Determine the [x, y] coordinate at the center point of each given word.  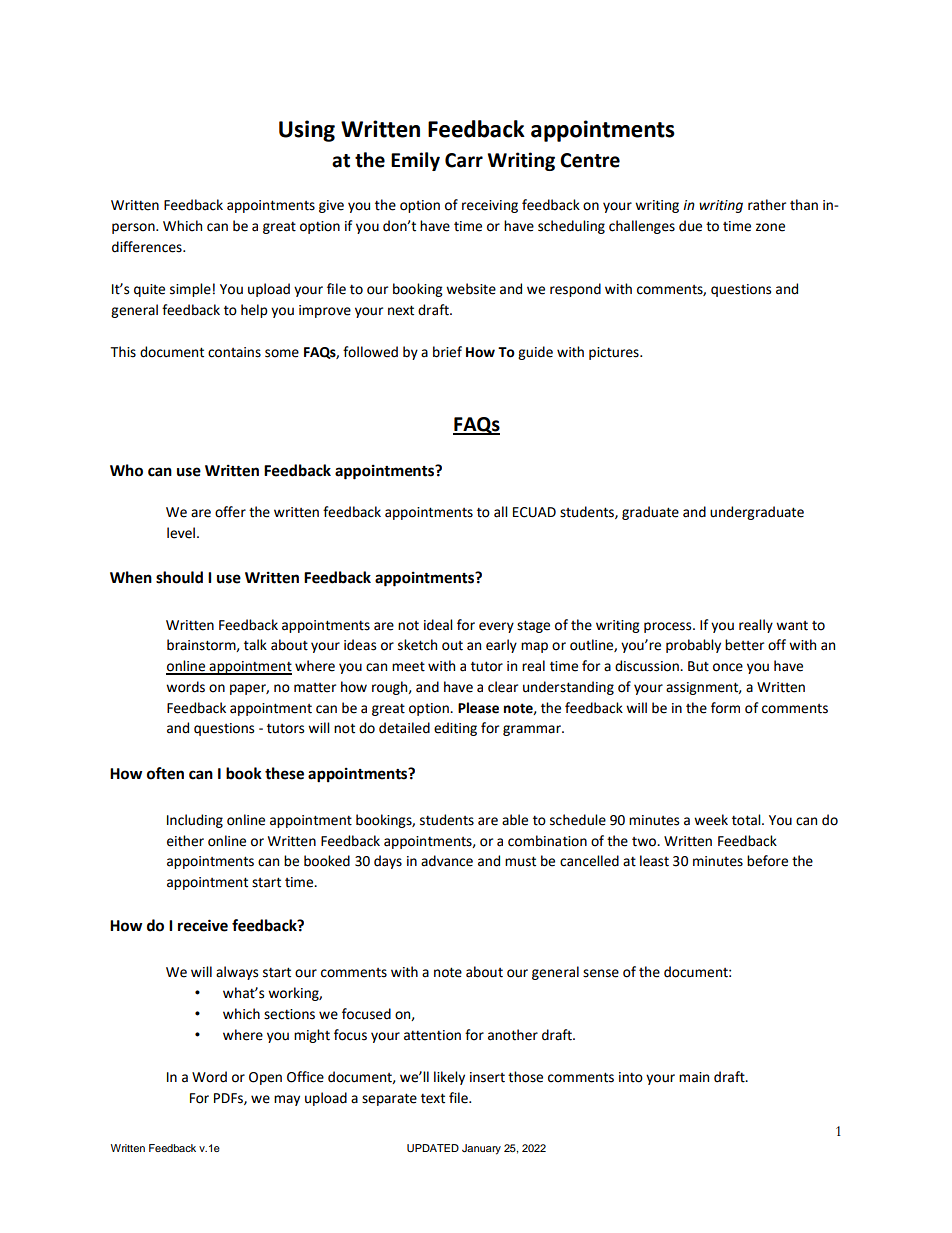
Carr [464, 160]
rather [767, 205]
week [711, 820]
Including [195, 821]
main [694, 1077]
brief [447, 352]
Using [307, 131]
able [515, 820]
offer [230, 512]
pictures [615, 353]
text [433, 1098]
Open [265, 1078]
